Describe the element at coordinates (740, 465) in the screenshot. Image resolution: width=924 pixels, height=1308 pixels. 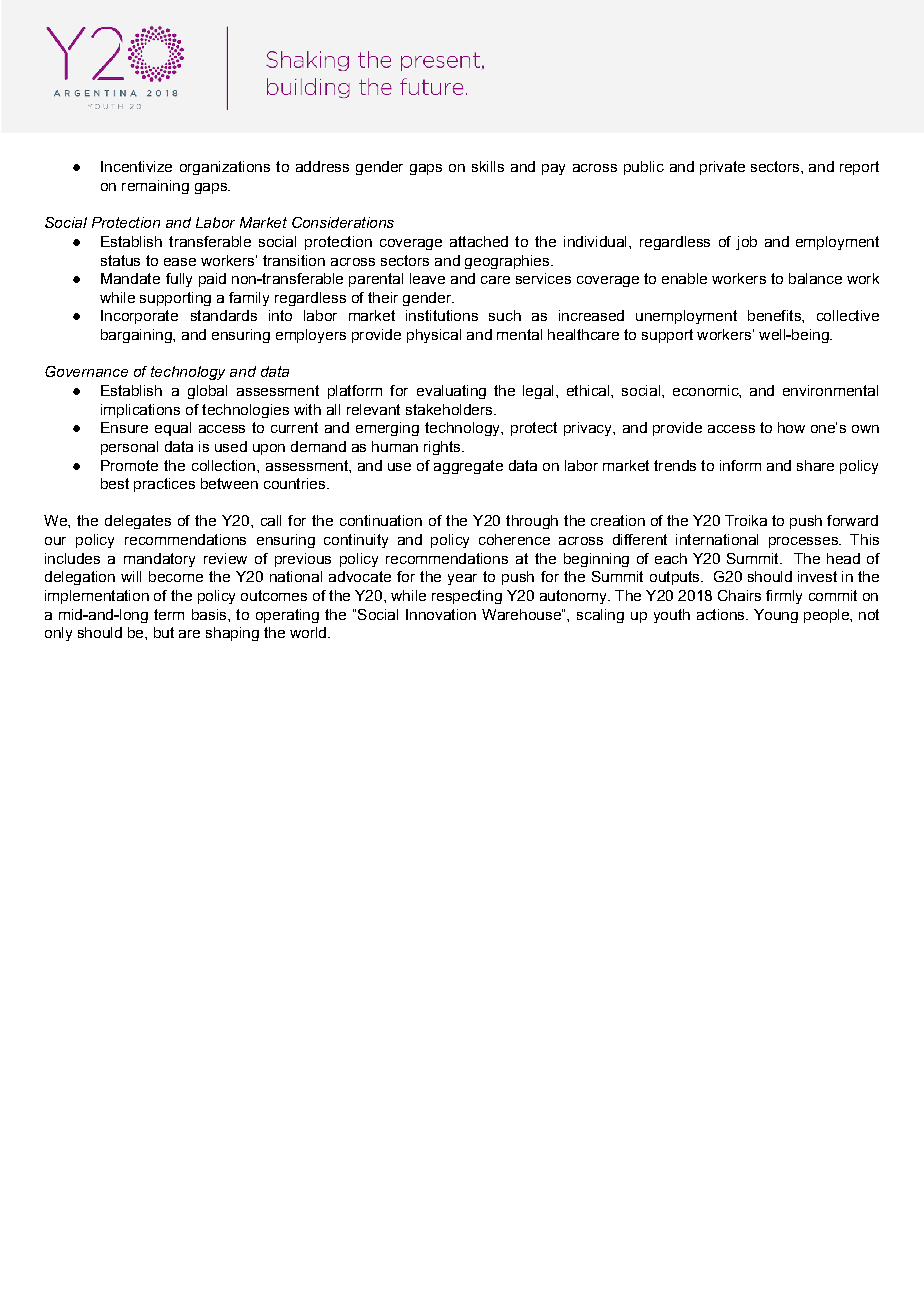
I see `inform` at that location.
